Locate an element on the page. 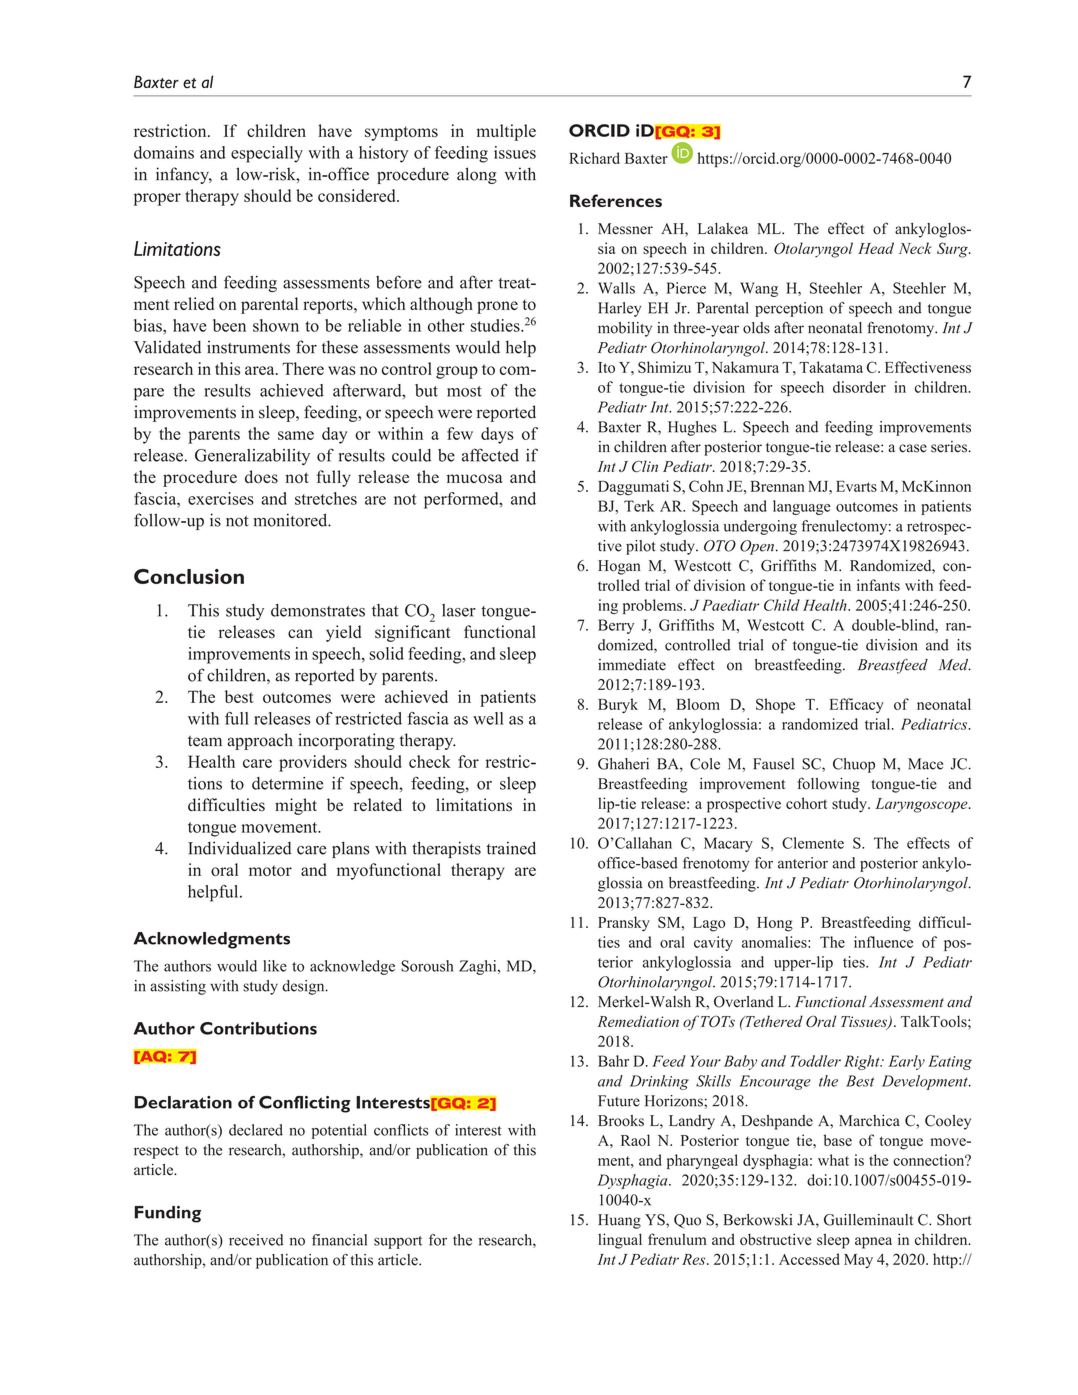 The image size is (1078, 1395). language is located at coordinates (802, 507).
